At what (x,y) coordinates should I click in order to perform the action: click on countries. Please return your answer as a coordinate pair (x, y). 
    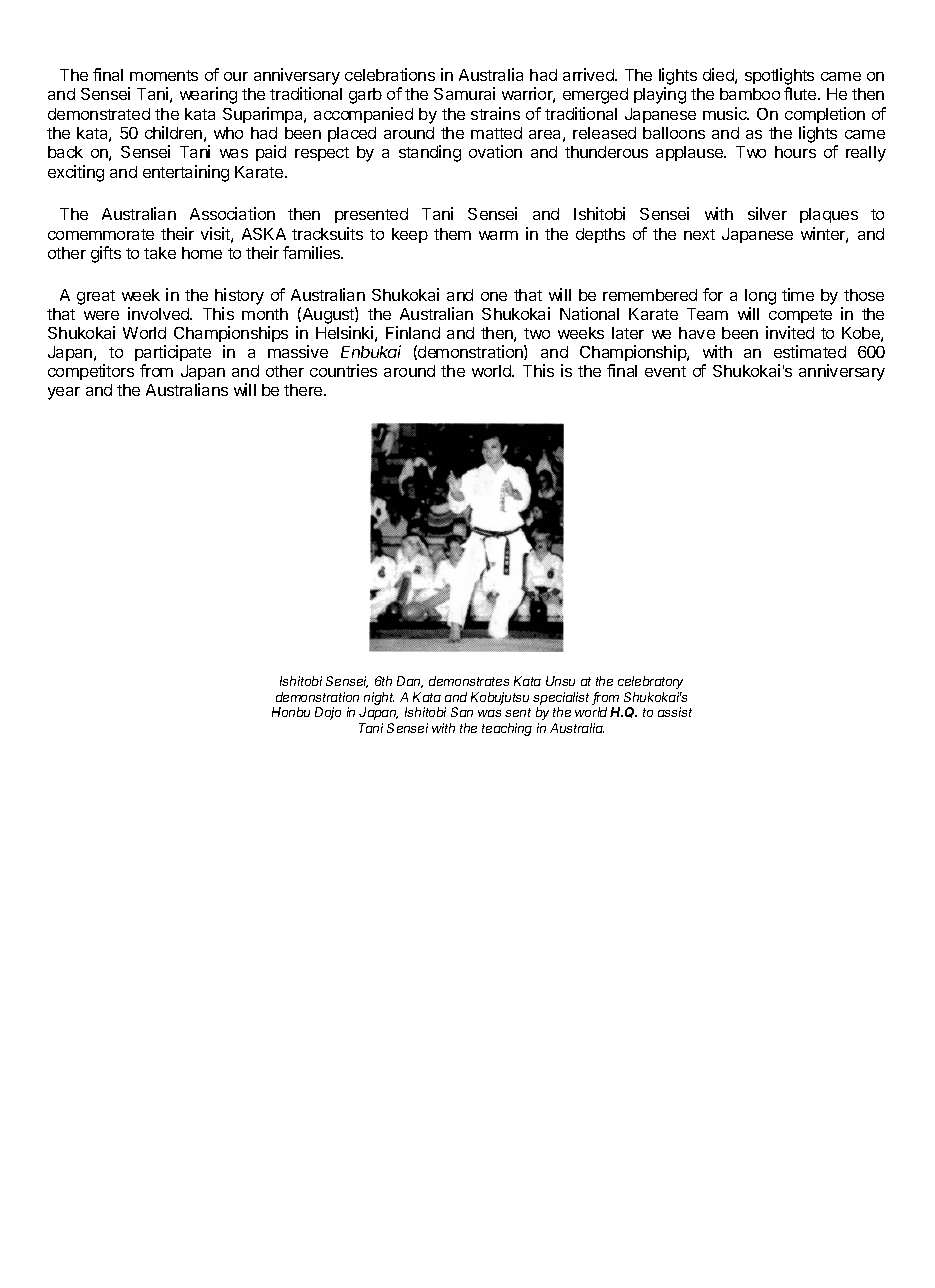
    Looking at the image, I should click on (343, 370).
